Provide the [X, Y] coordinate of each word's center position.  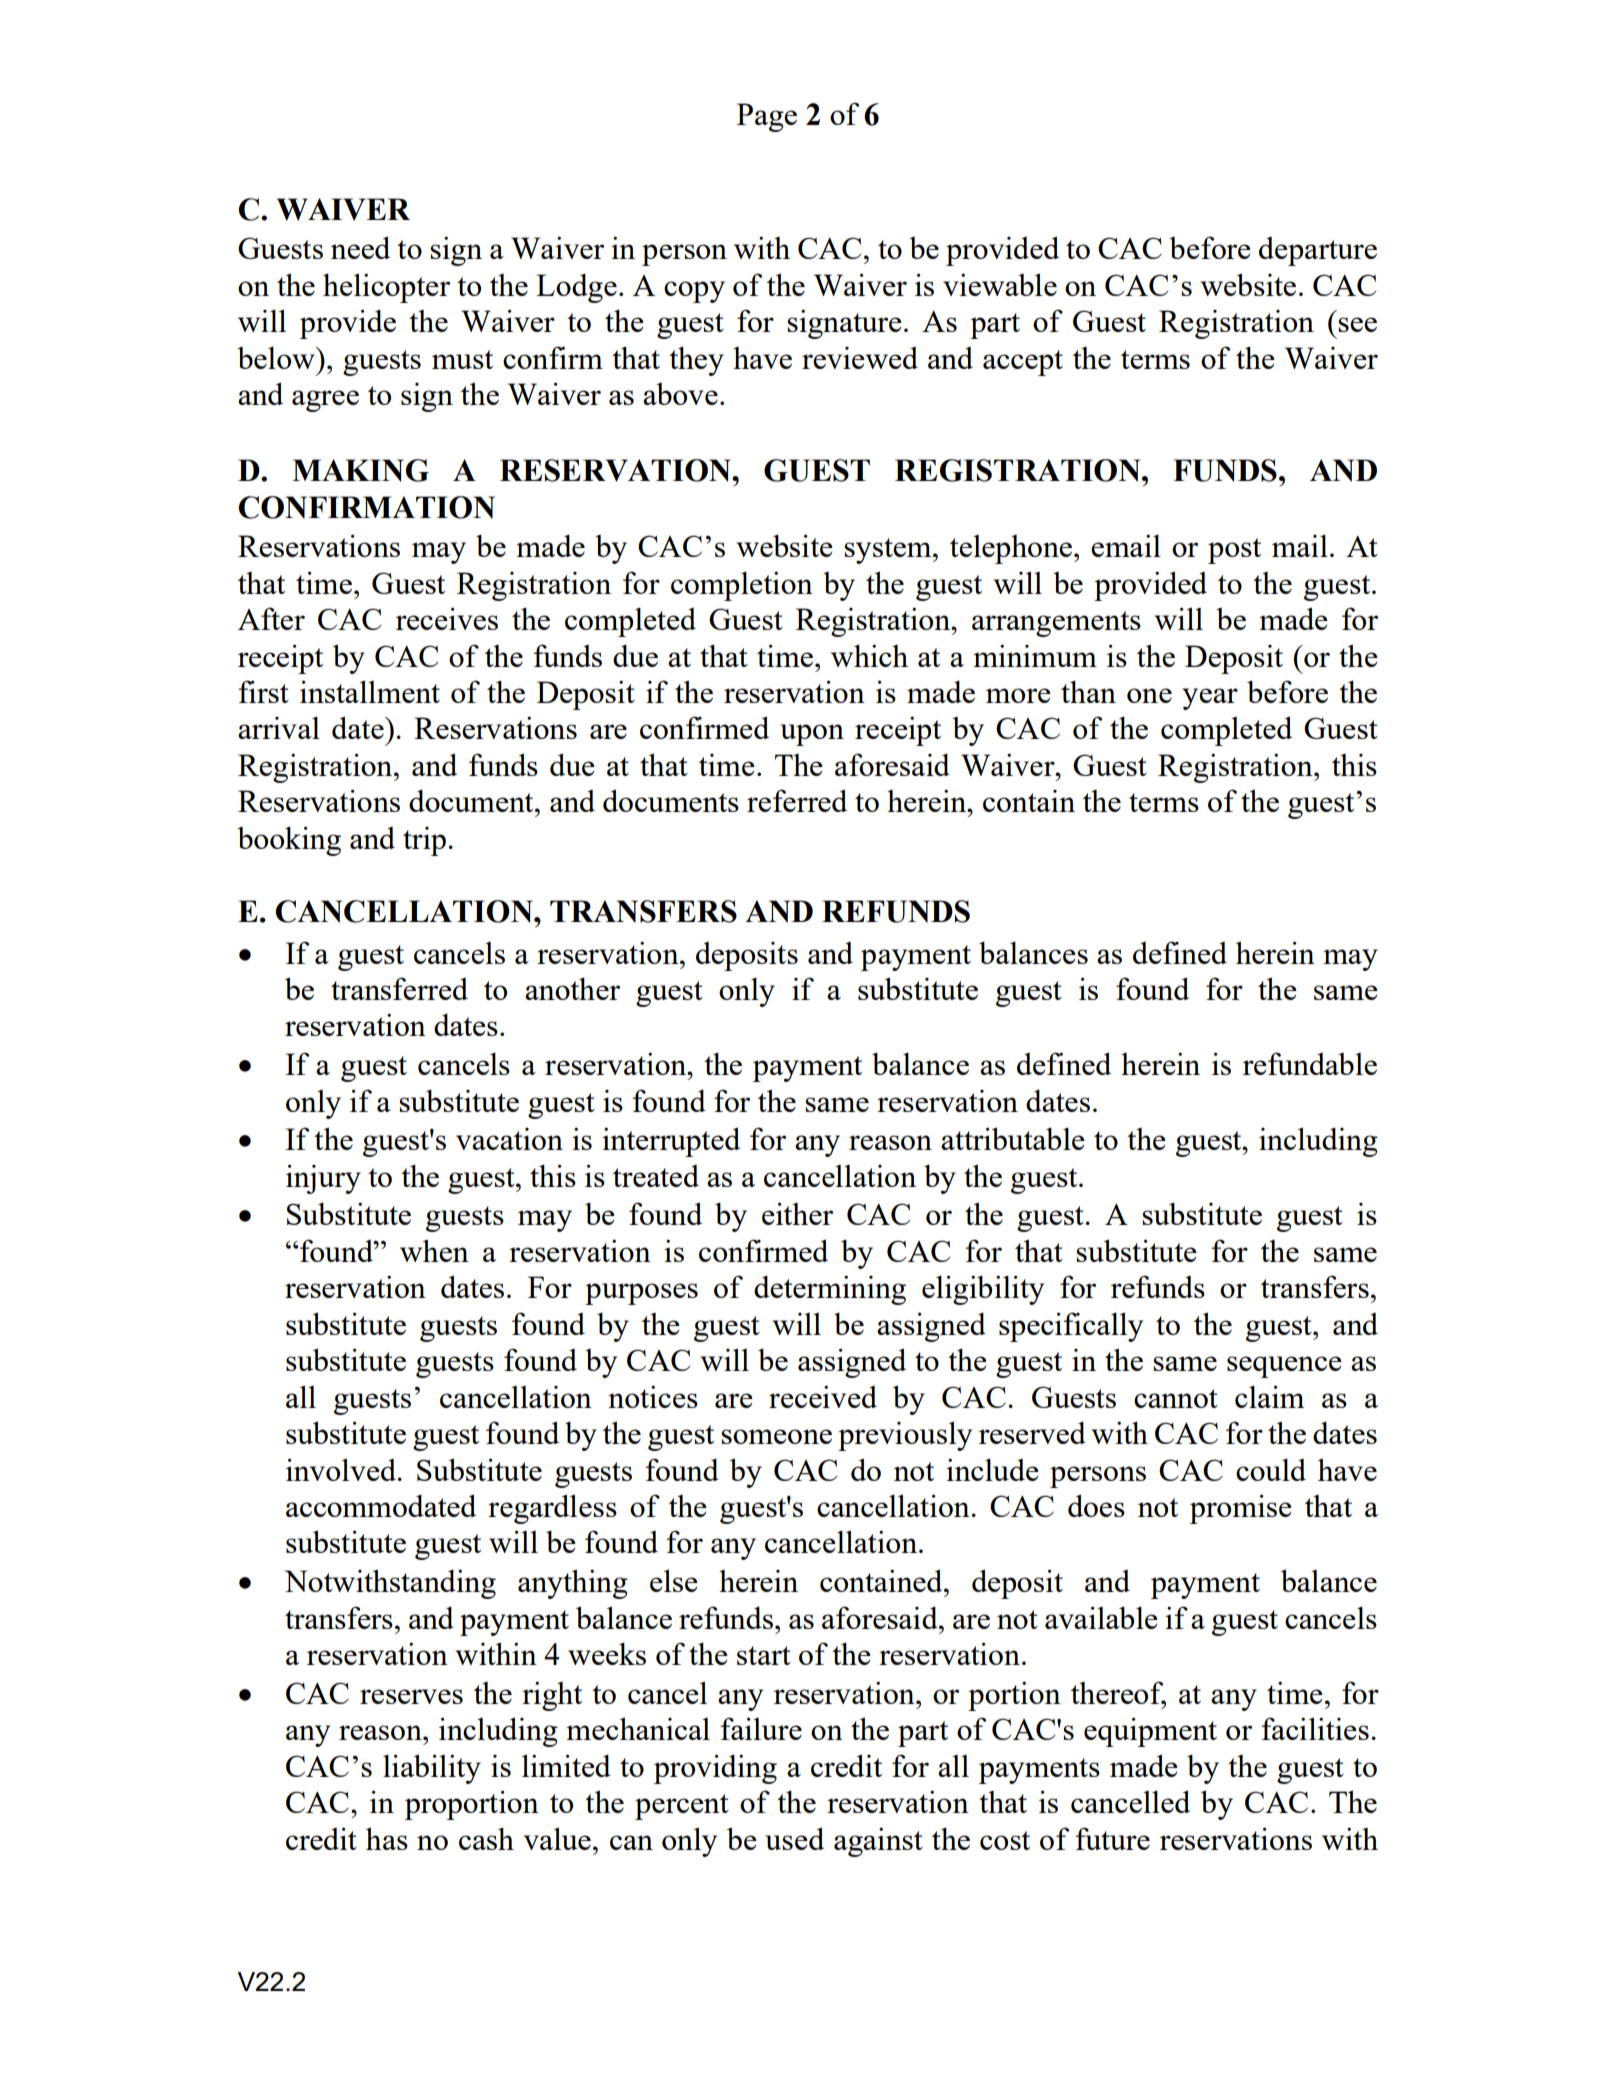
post [1234, 551]
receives [447, 618]
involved [342, 1469]
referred [797, 800]
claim [1269, 1396]
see [1357, 324]
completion [742, 586]
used [794, 1838]
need [360, 247]
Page [767, 117]
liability [432, 1769]
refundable [1310, 1063]
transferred [399, 988]
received [823, 1397]
